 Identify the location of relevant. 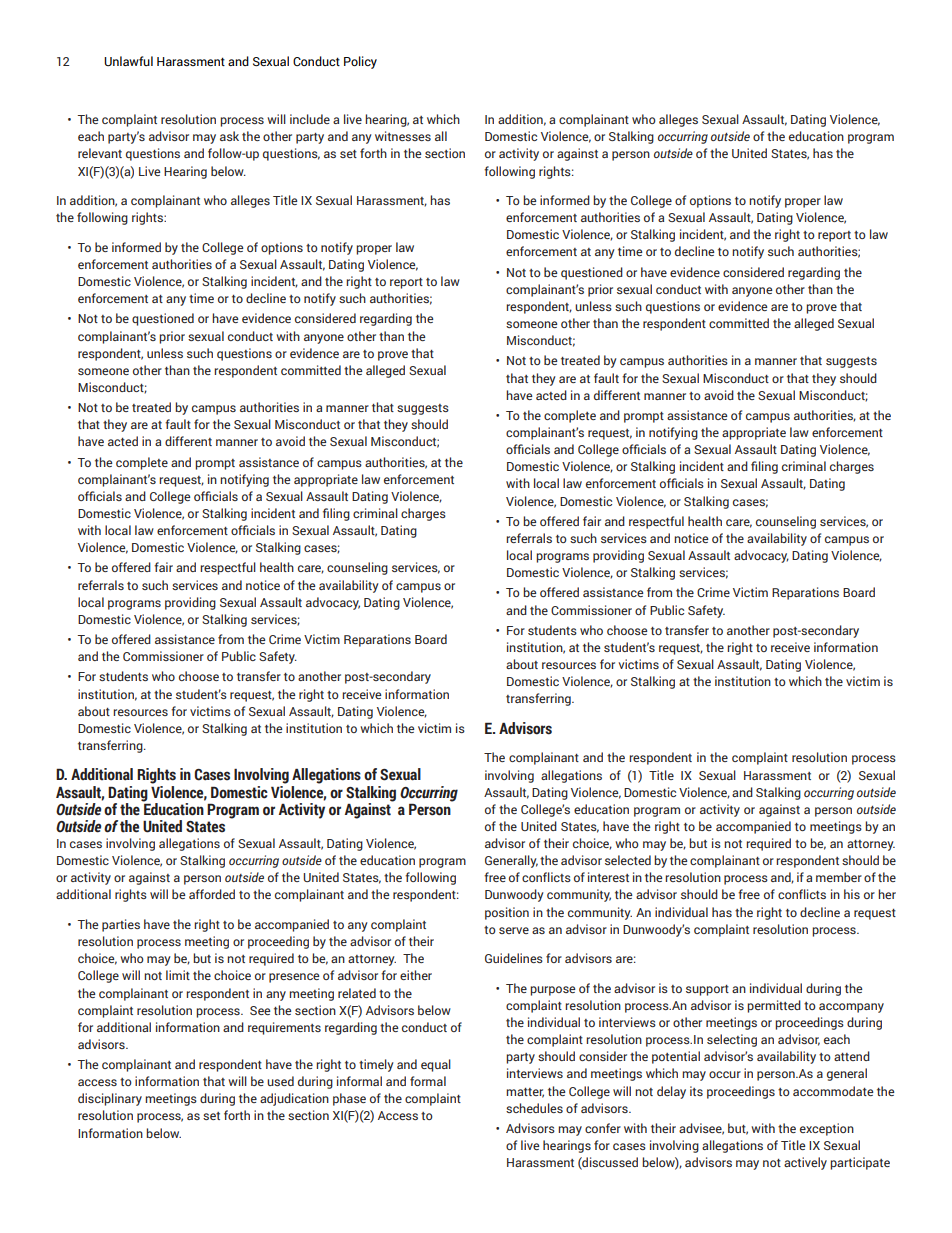
(100, 153).
